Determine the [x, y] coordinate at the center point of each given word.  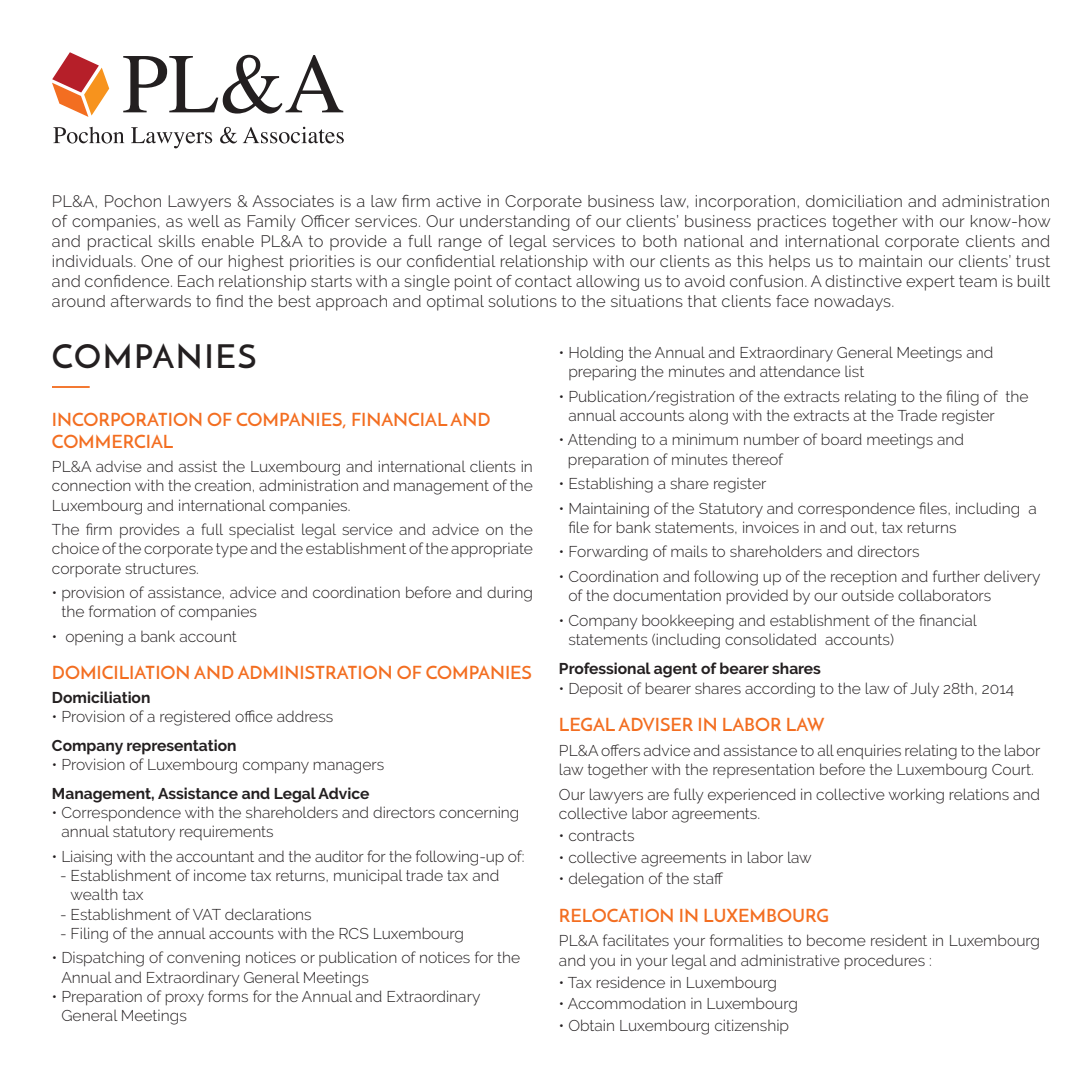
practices [792, 223]
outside [868, 595]
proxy [184, 999]
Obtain [591, 1025]
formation [122, 611]
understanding [515, 223]
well [204, 221]
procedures [884, 961]
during [509, 594]
